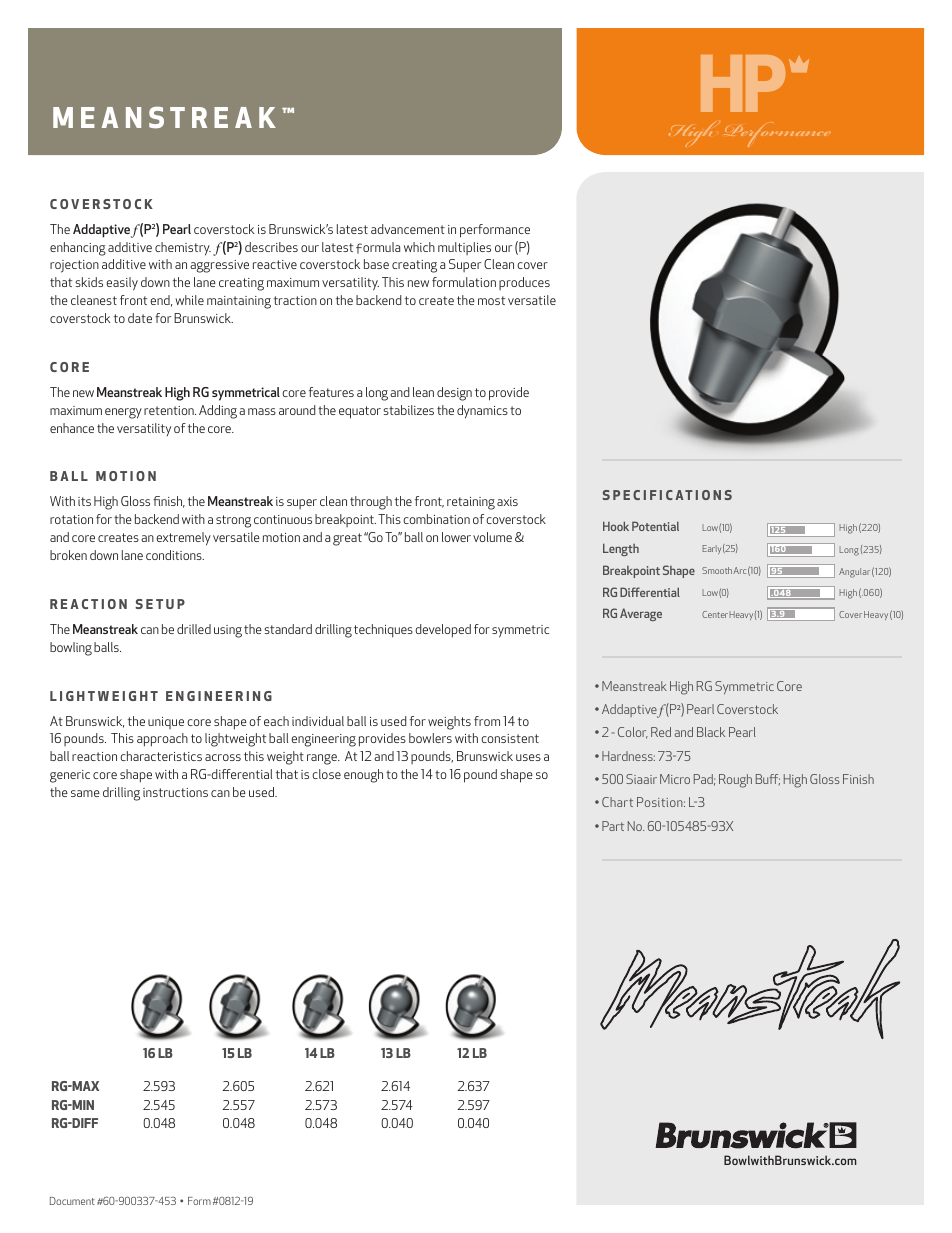  Describe the element at coordinates (456, 537) in the image. I see `lower` at that location.
